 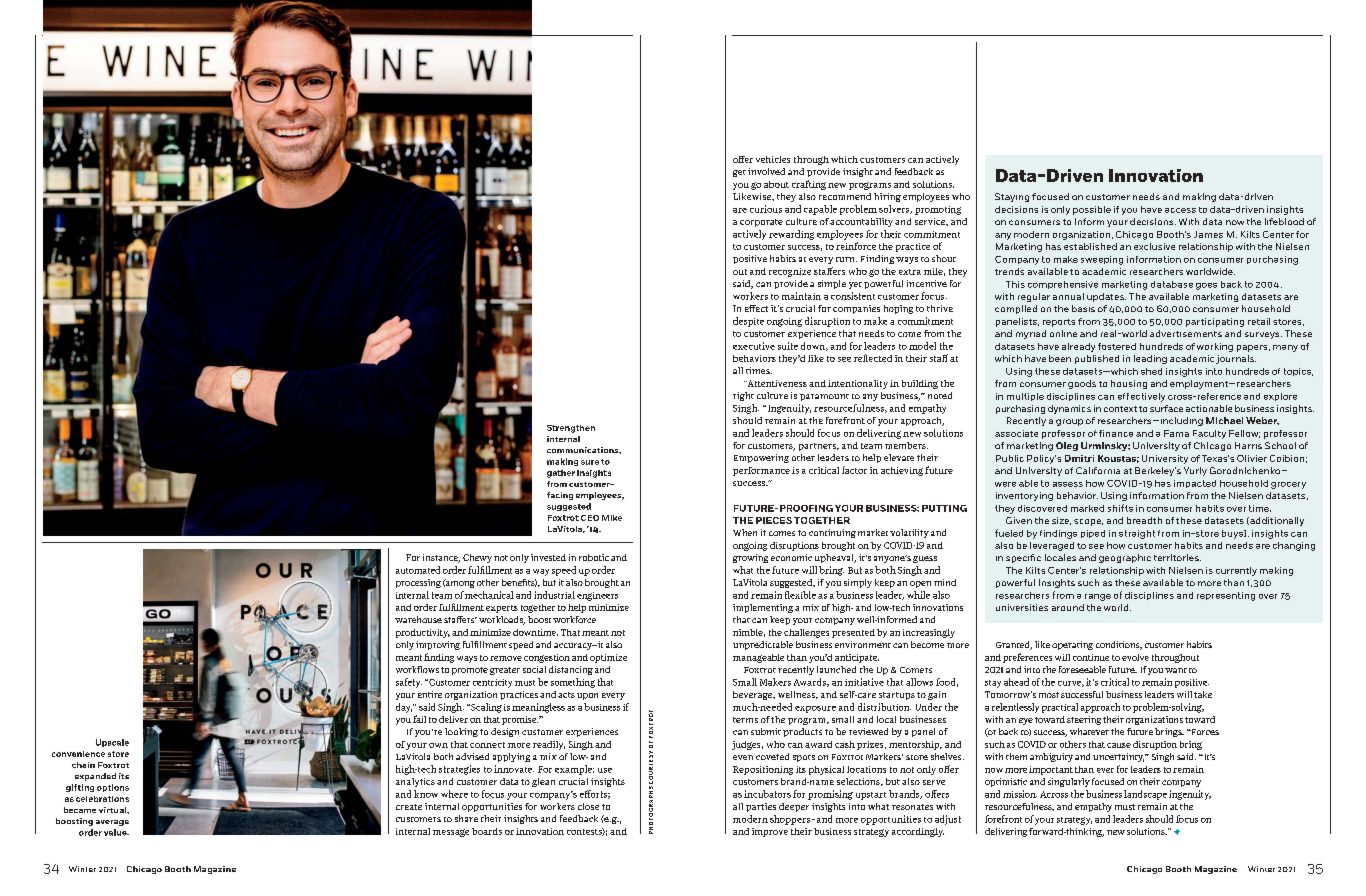 What do you see at coordinates (761, 458) in the screenshot?
I see `Empowering` at bounding box center [761, 458].
